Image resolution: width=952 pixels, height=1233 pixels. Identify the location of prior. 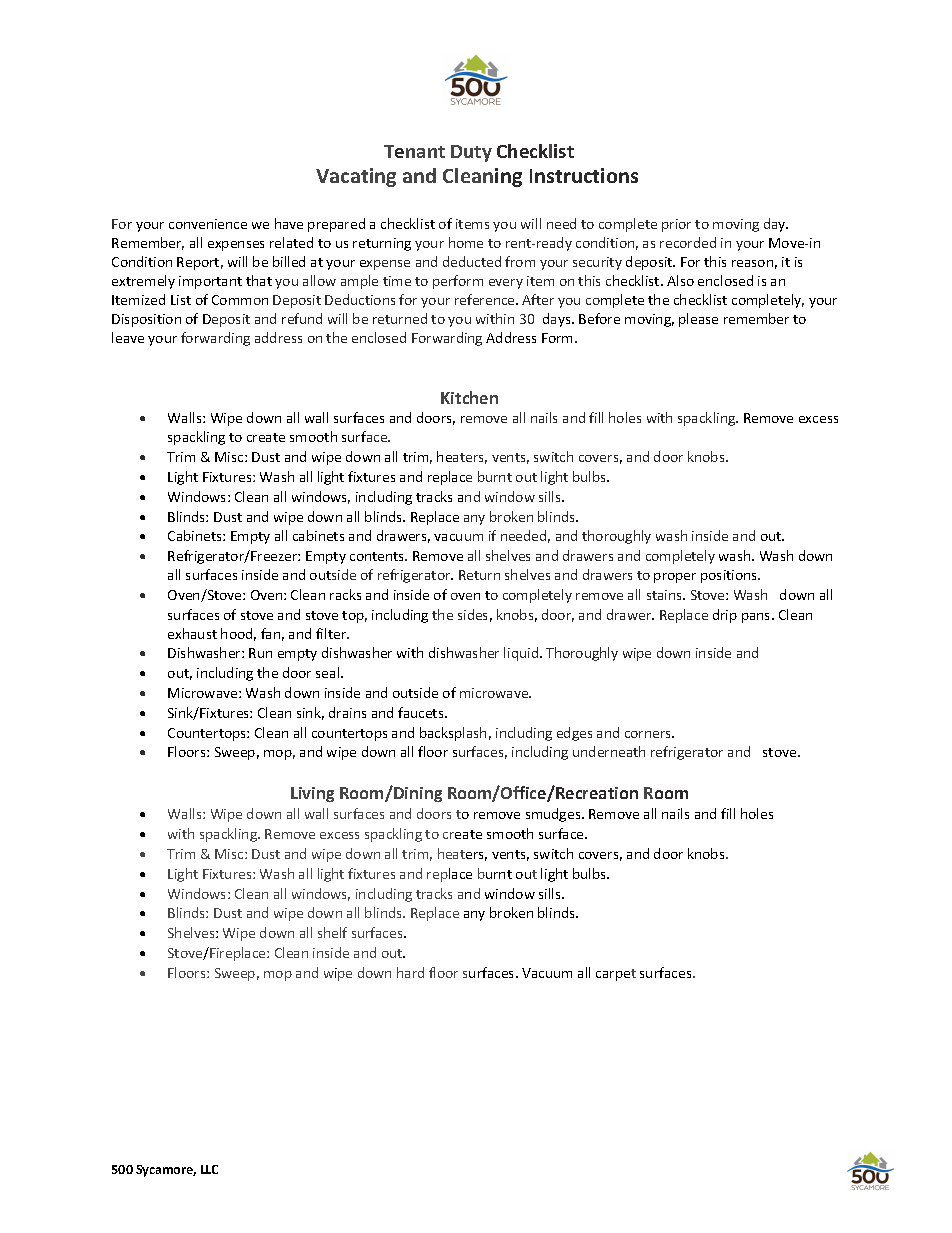
(676, 225).
